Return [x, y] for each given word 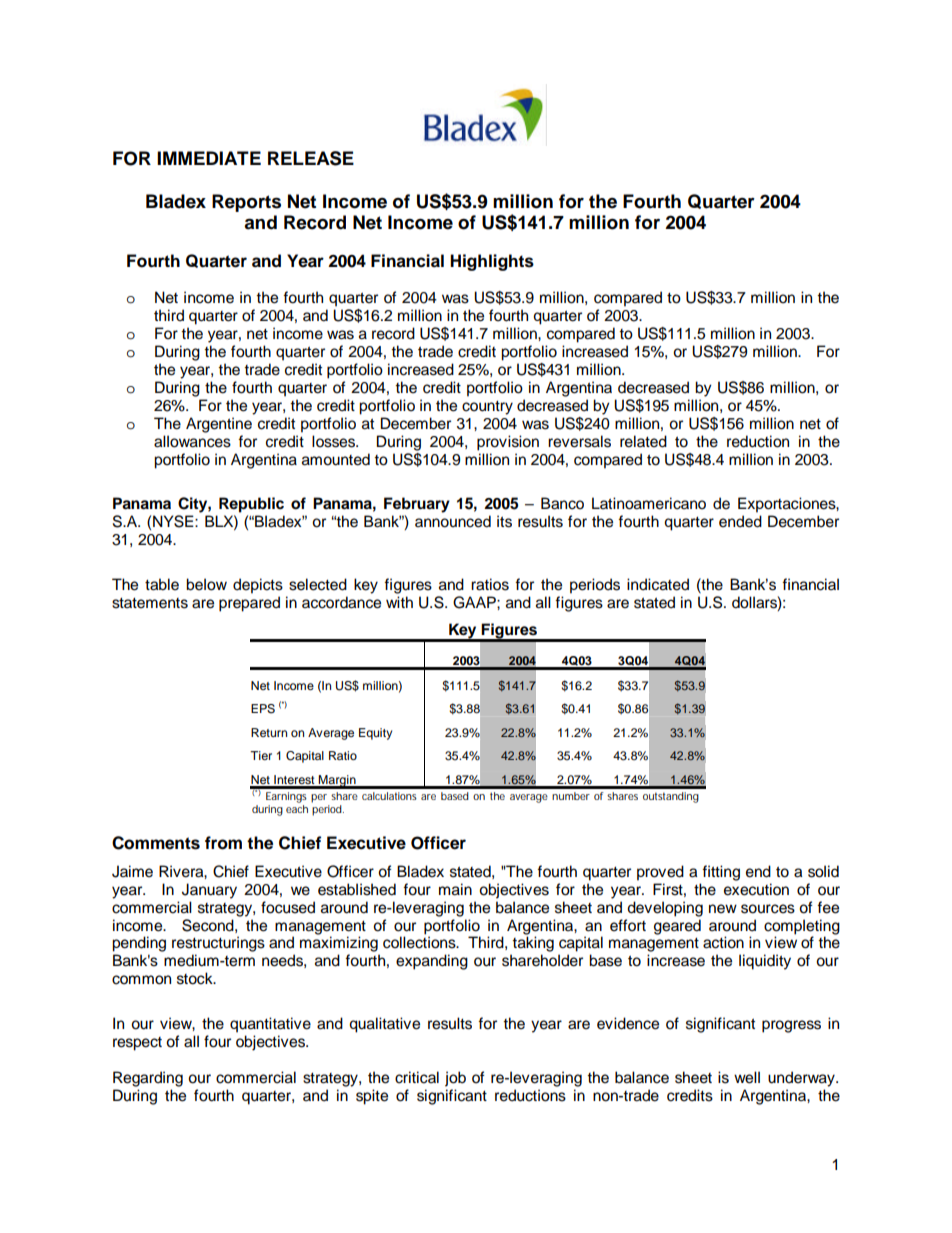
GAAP [475, 602]
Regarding [148, 1079]
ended [740, 521]
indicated [658, 584]
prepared [249, 604]
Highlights [492, 262]
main [455, 889]
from [223, 843]
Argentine [219, 425]
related [643, 441]
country [487, 408]
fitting [721, 873]
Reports [246, 203]
